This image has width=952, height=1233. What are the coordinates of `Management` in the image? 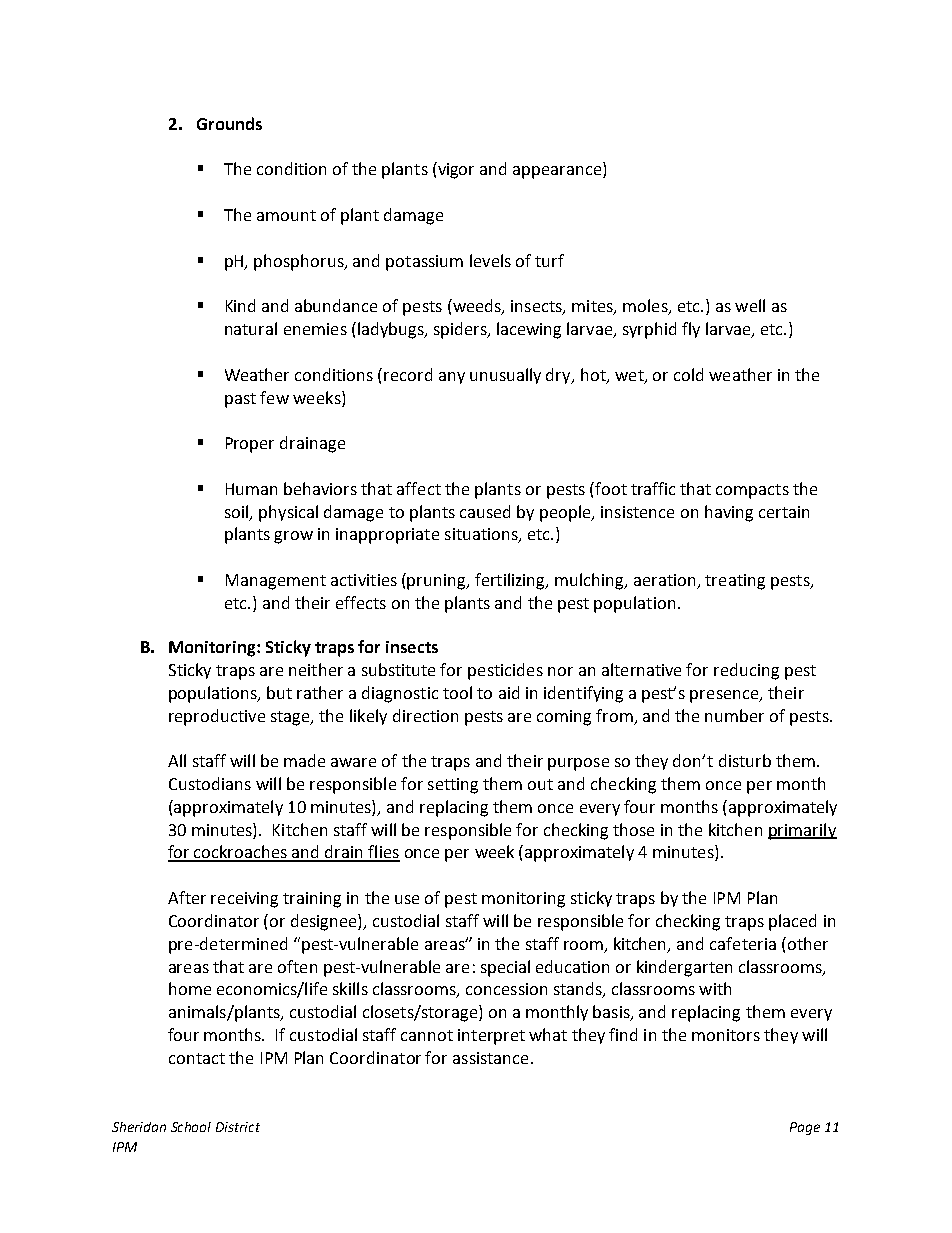 It's located at (276, 582).
